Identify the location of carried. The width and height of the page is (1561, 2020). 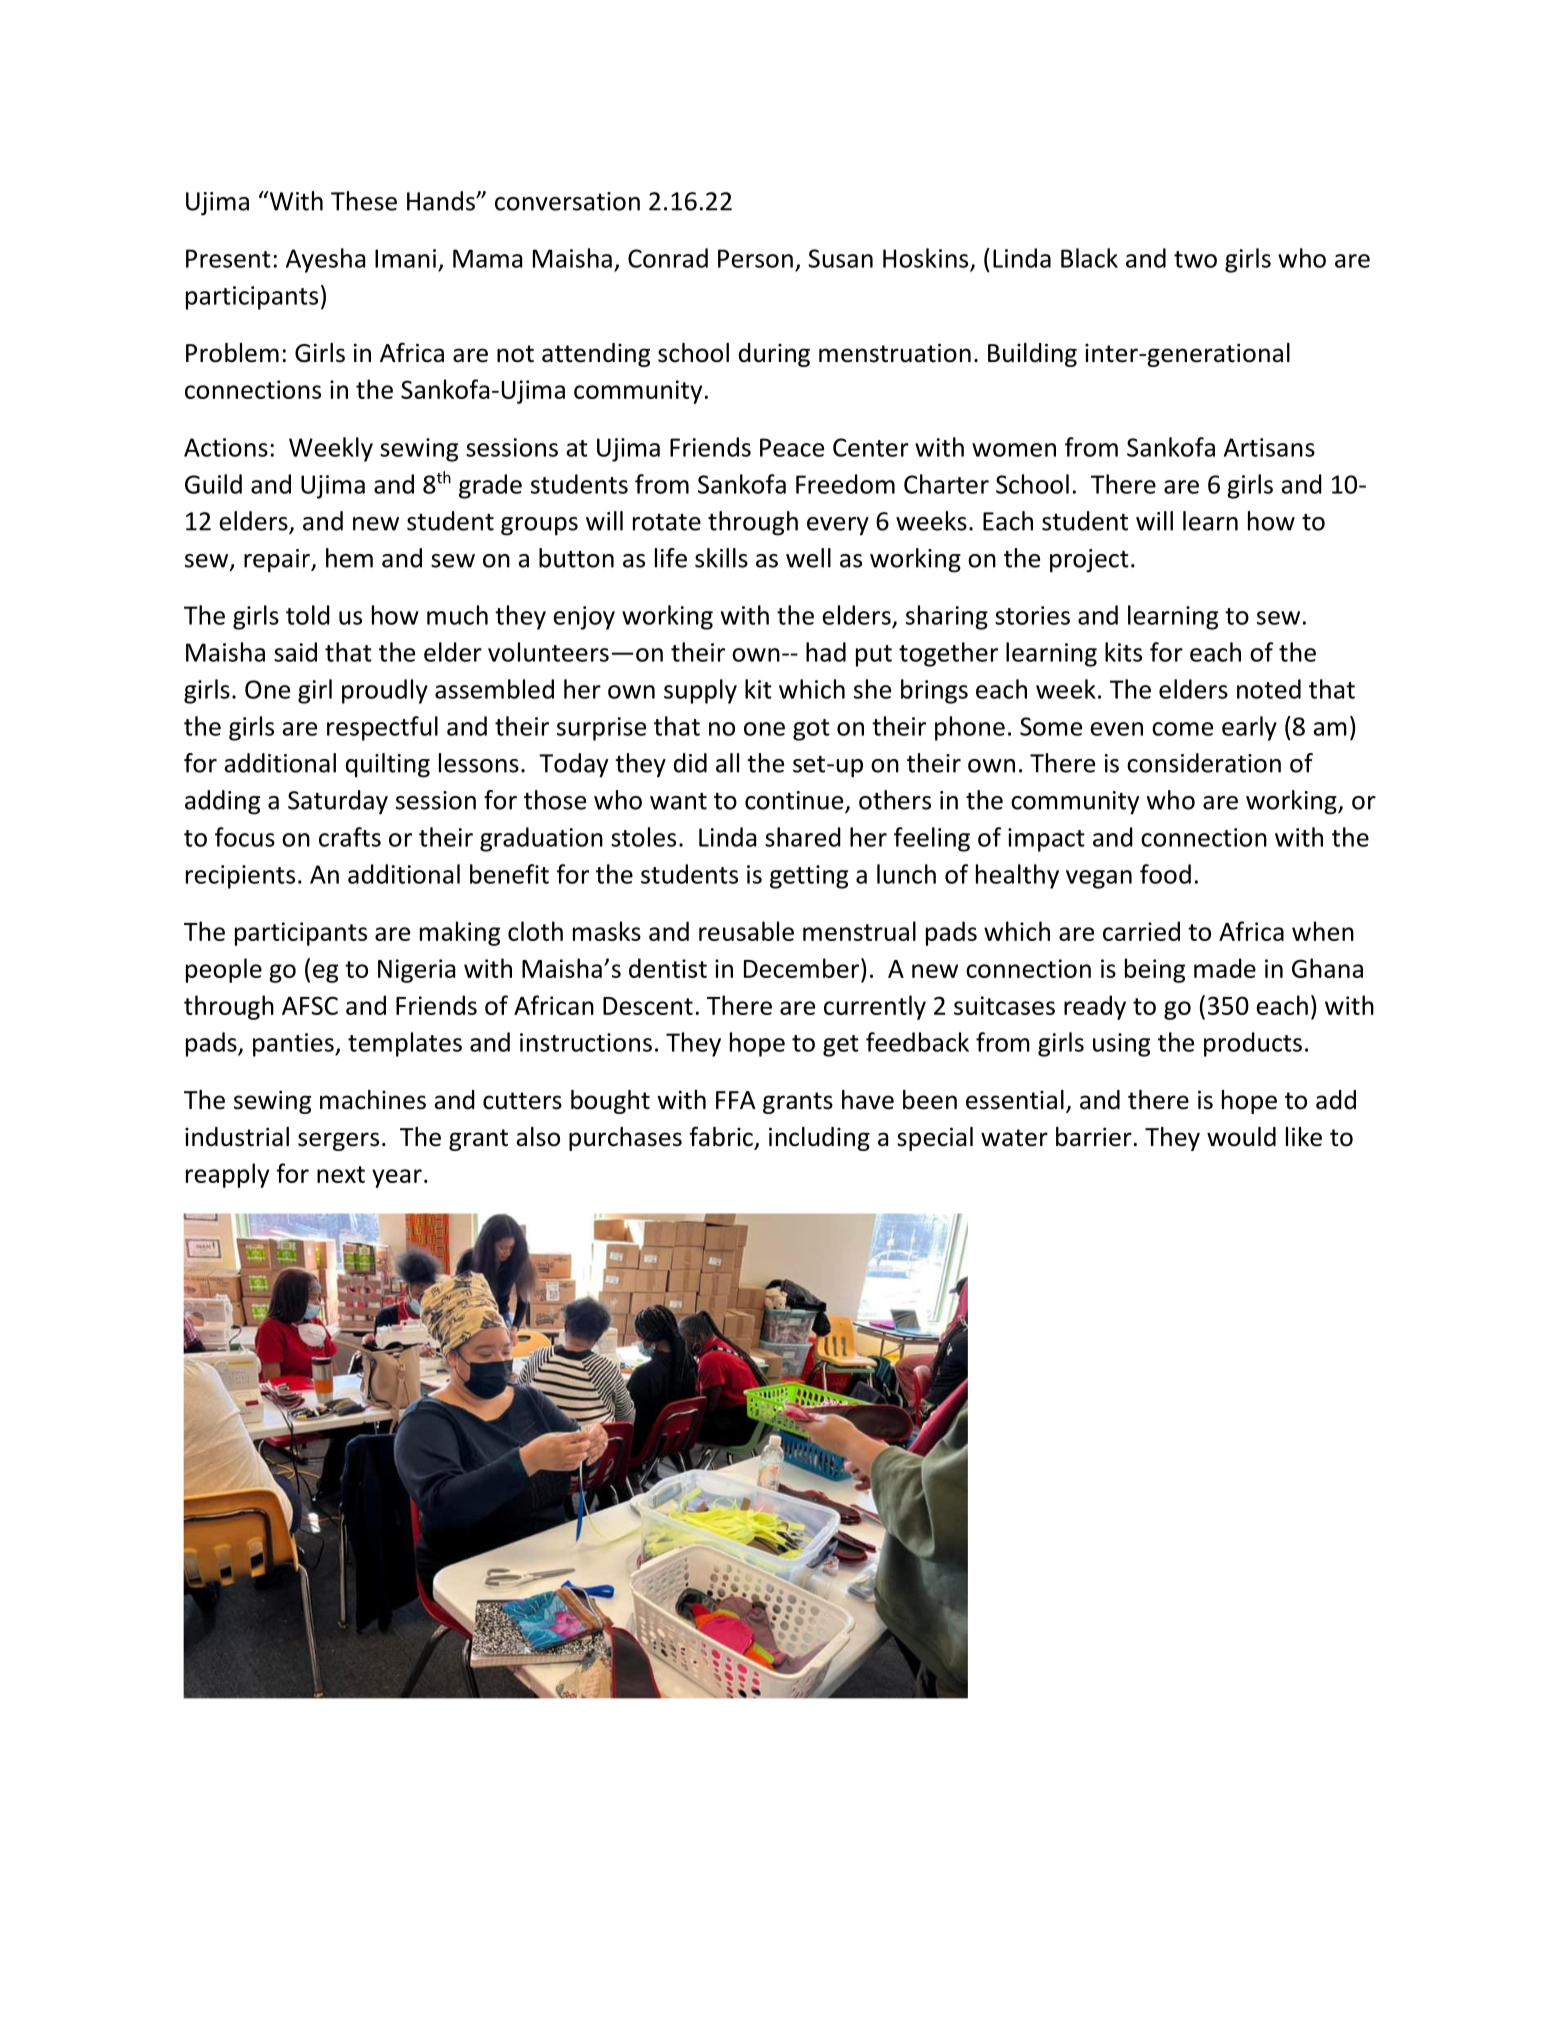
(1141, 931).
